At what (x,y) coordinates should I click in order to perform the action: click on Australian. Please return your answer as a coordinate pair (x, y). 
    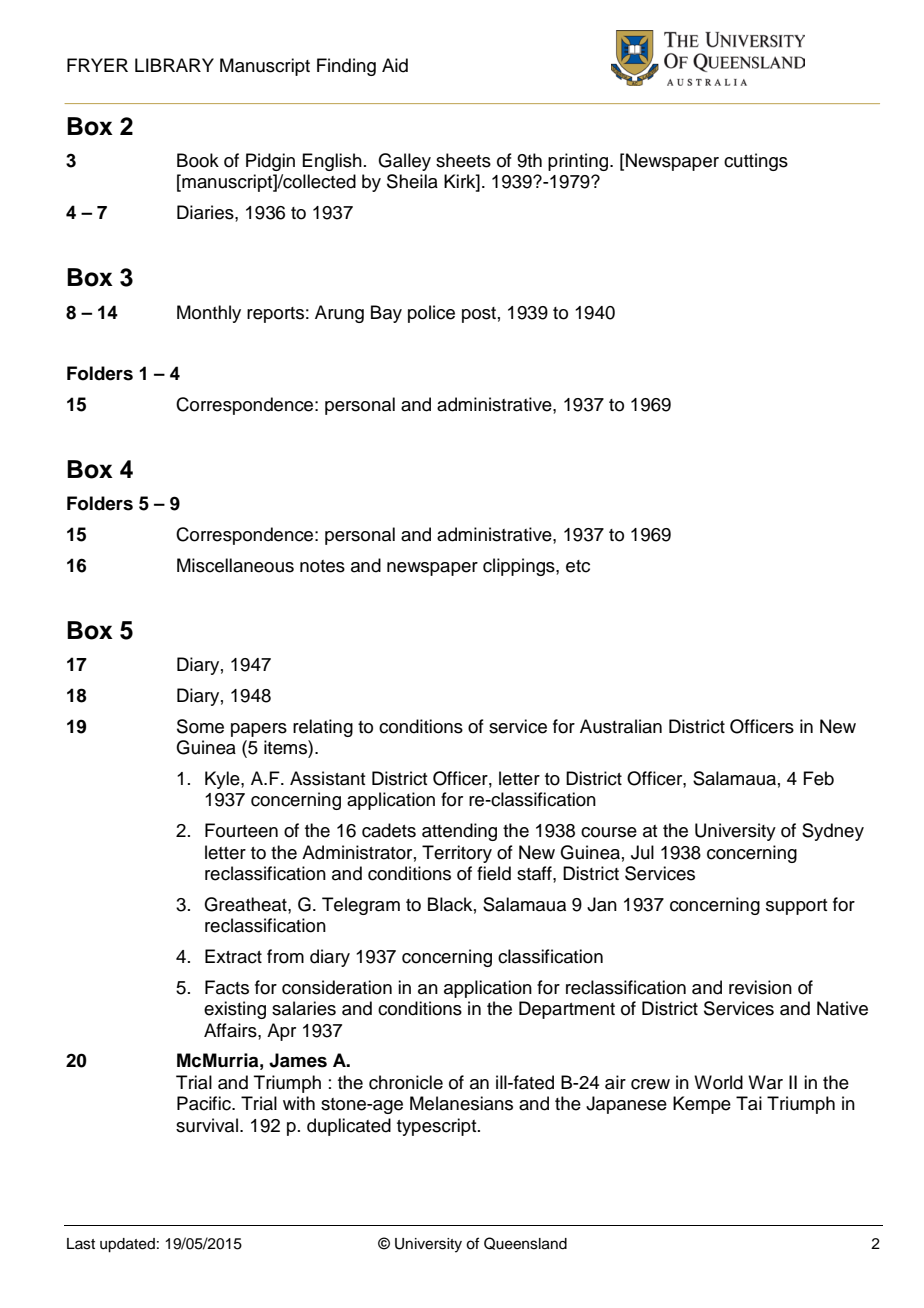
    Looking at the image, I should click on (621, 726).
